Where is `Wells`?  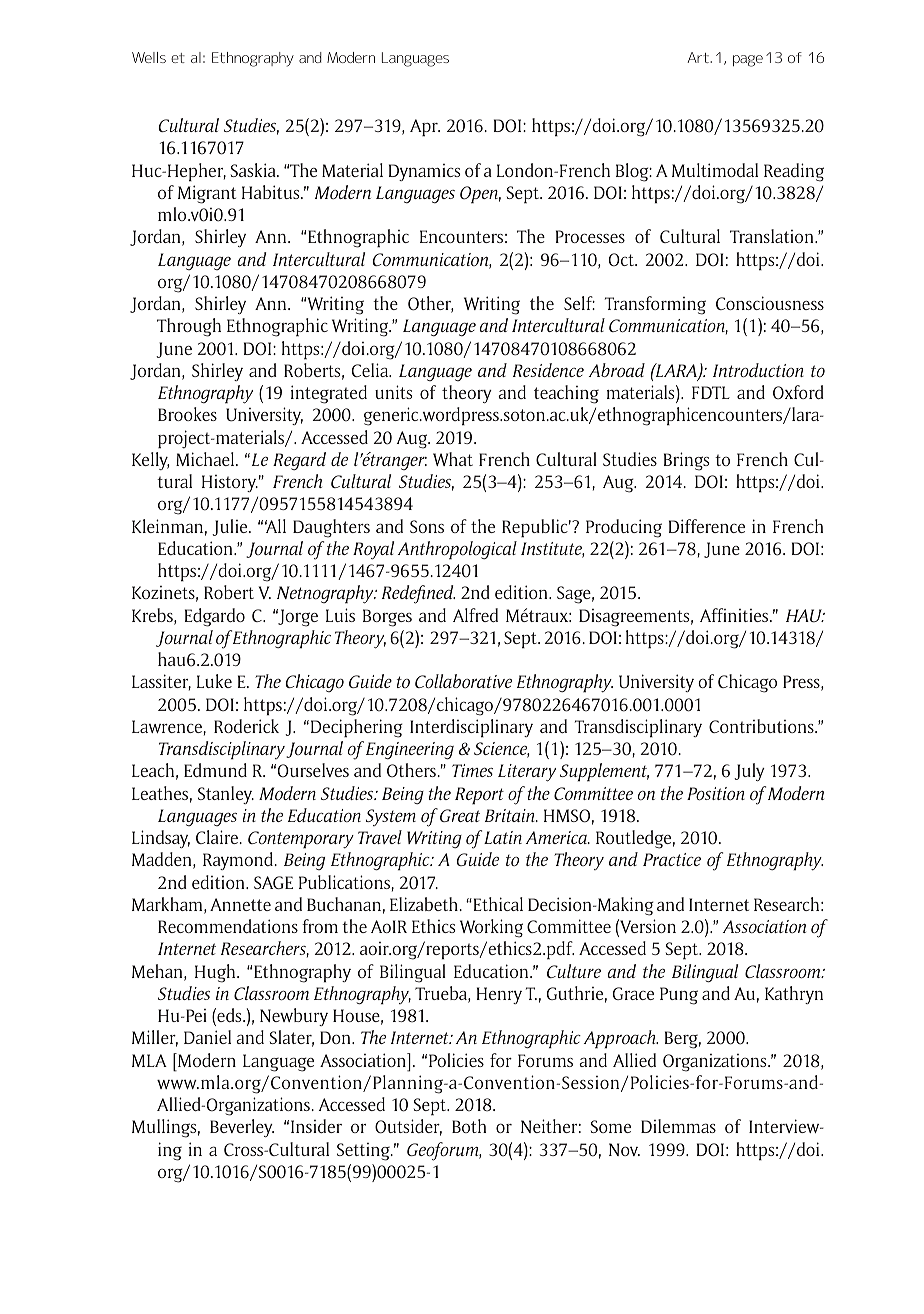 Wells is located at coordinates (149, 57).
